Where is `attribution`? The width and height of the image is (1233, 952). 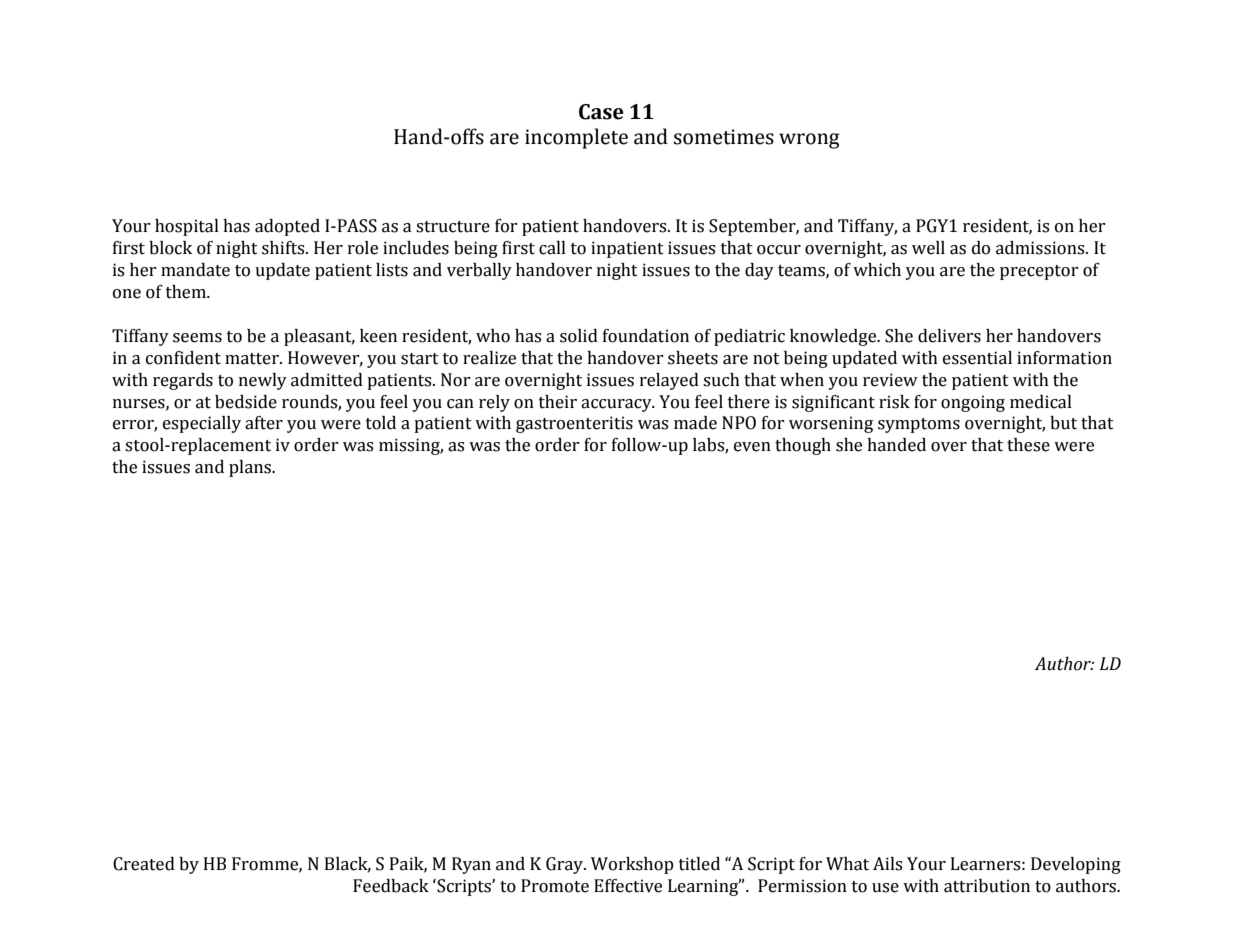
attribution is located at coordinates (987, 886).
